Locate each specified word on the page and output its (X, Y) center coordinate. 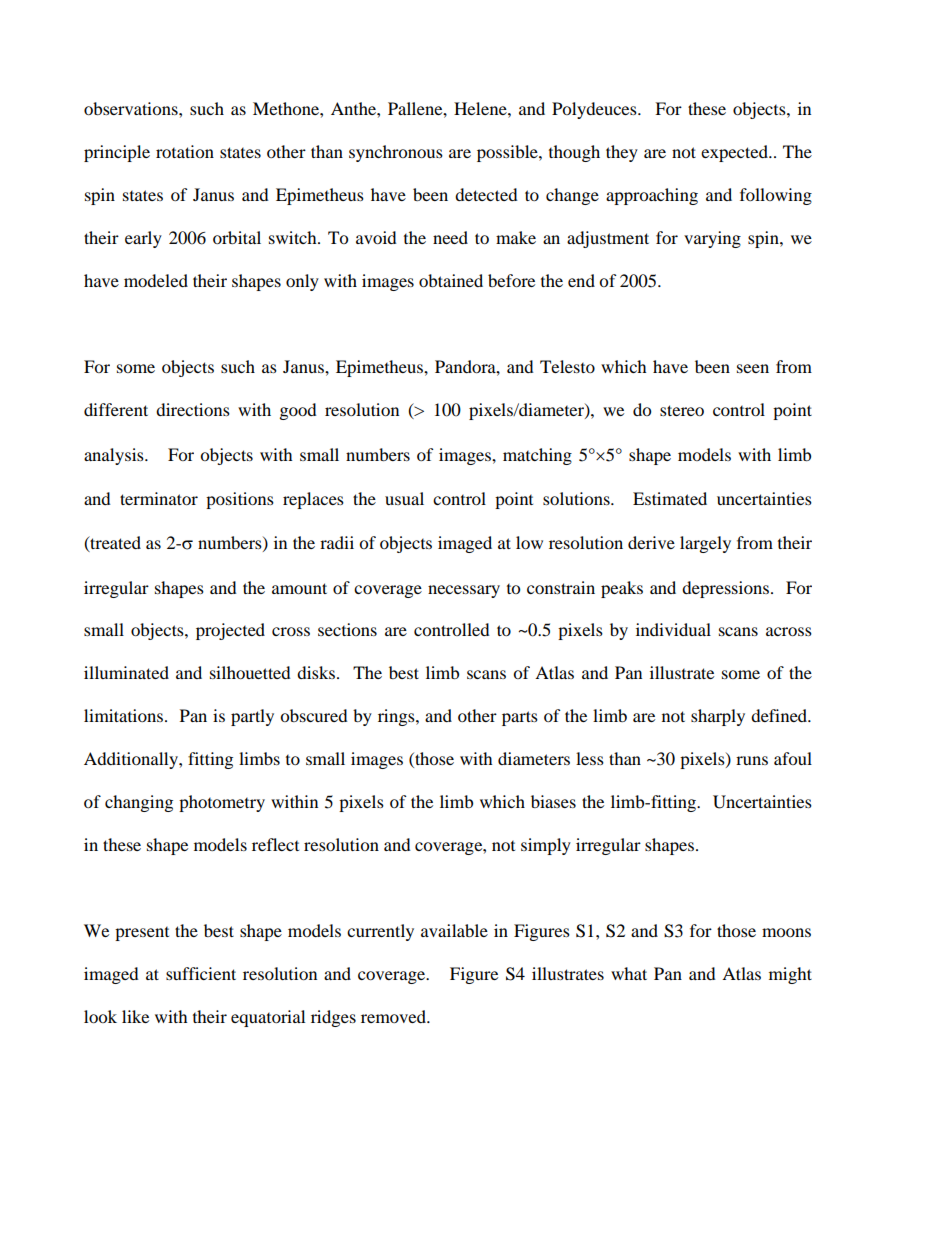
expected (735, 153)
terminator (159, 498)
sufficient (201, 973)
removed (394, 1016)
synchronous (396, 153)
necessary (464, 591)
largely (705, 544)
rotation (185, 151)
